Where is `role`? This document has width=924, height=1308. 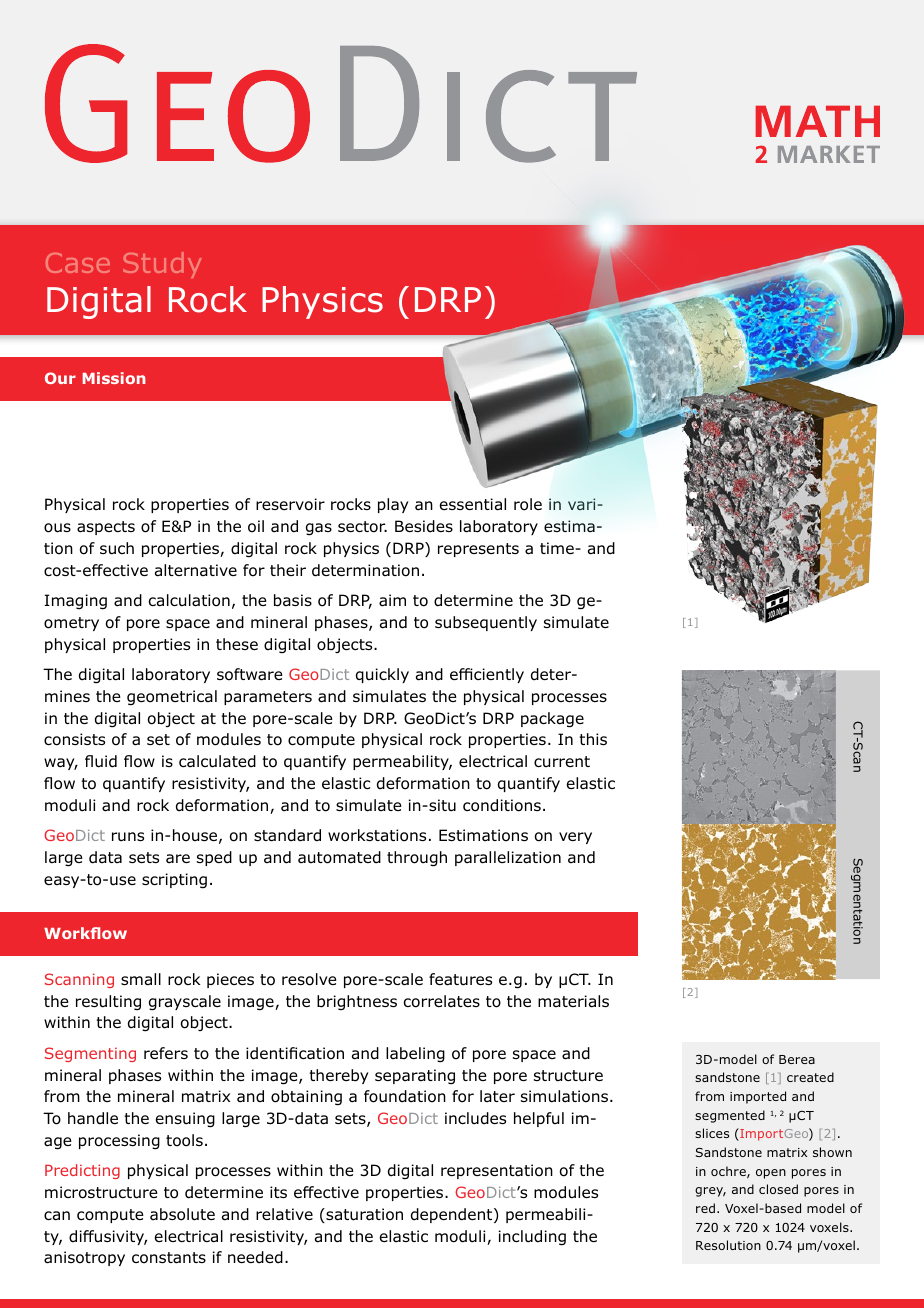 role is located at coordinates (528, 504).
